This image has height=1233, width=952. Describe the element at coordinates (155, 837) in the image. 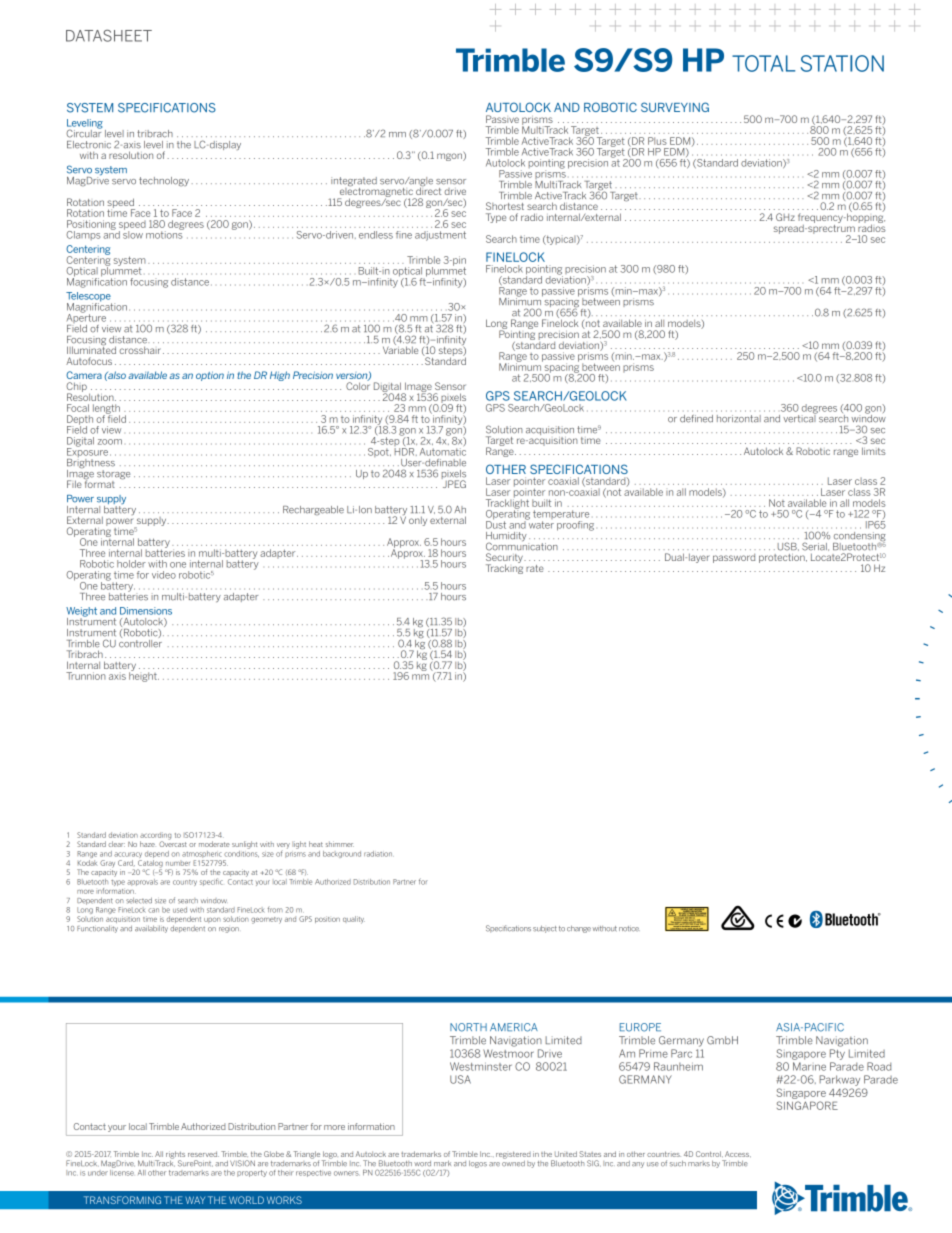

I see `according` at that location.
